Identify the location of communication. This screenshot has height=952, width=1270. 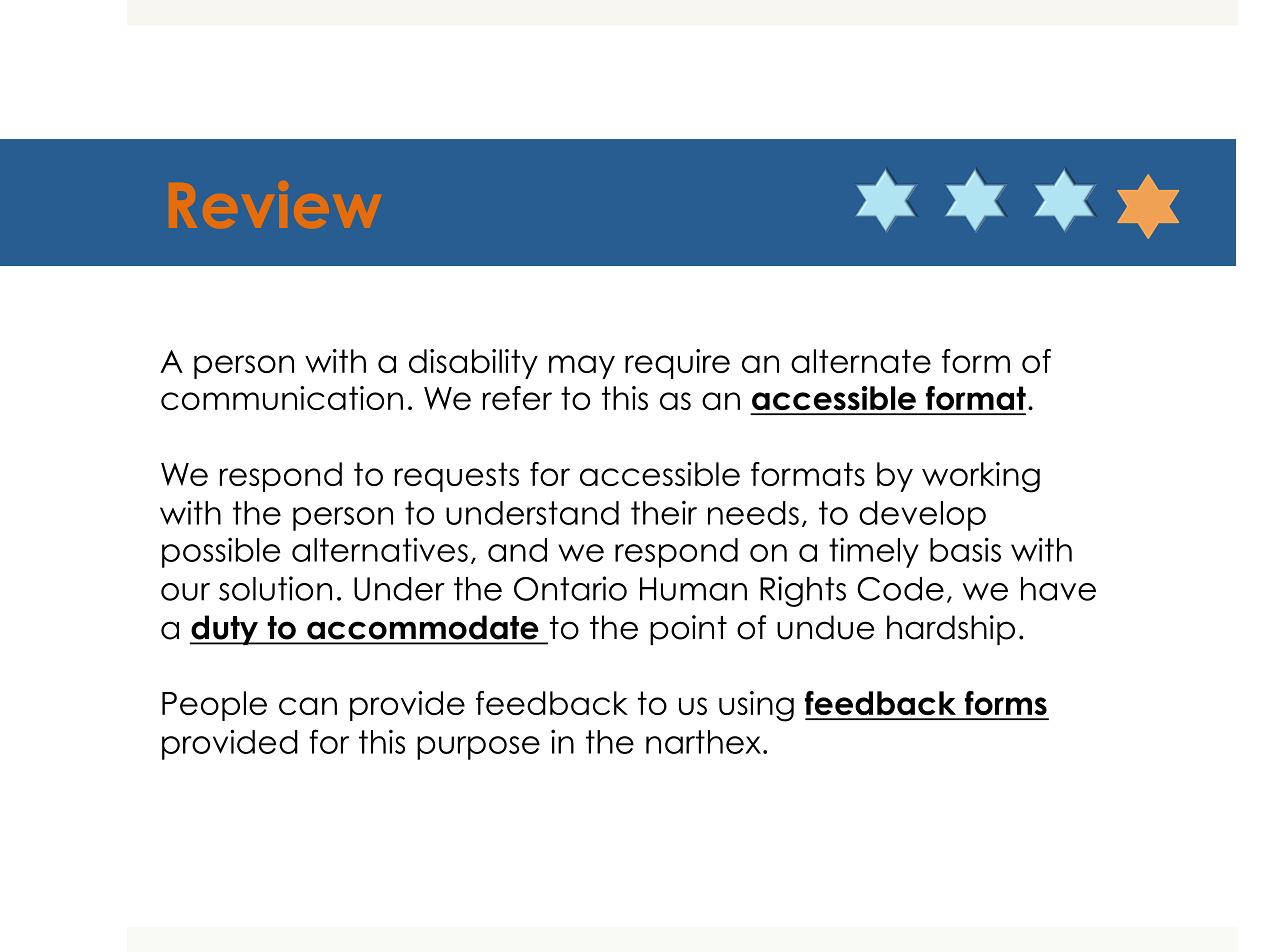
(282, 398).
